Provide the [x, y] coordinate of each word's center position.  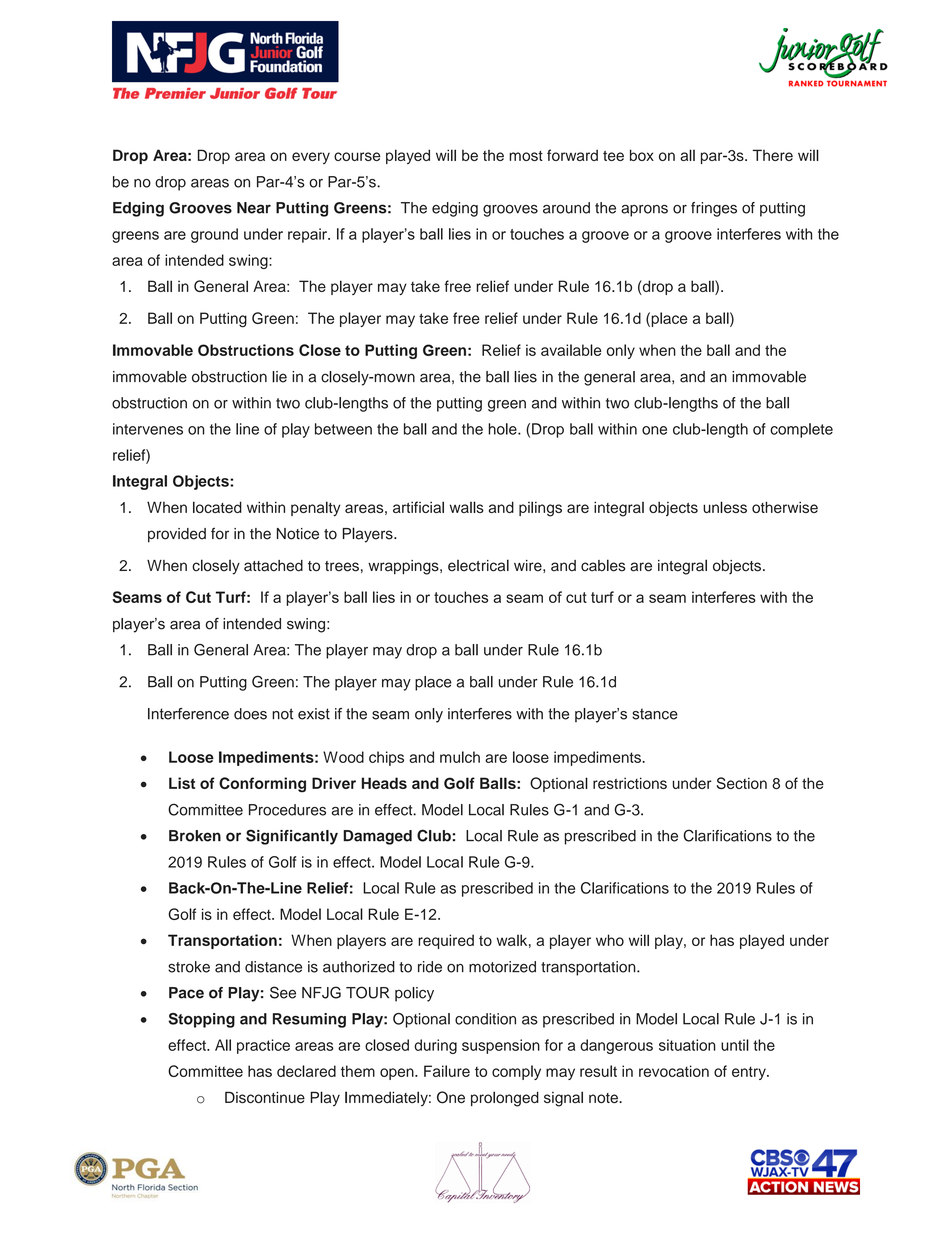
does [250, 714]
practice [263, 1046]
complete [801, 430]
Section [742, 783]
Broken [195, 836]
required [446, 941]
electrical [478, 565]
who [610, 940]
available [571, 350]
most [526, 156]
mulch [460, 757]
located [217, 507]
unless [725, 507]
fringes [714, 209]
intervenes [148, 429]
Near [254, 208]
